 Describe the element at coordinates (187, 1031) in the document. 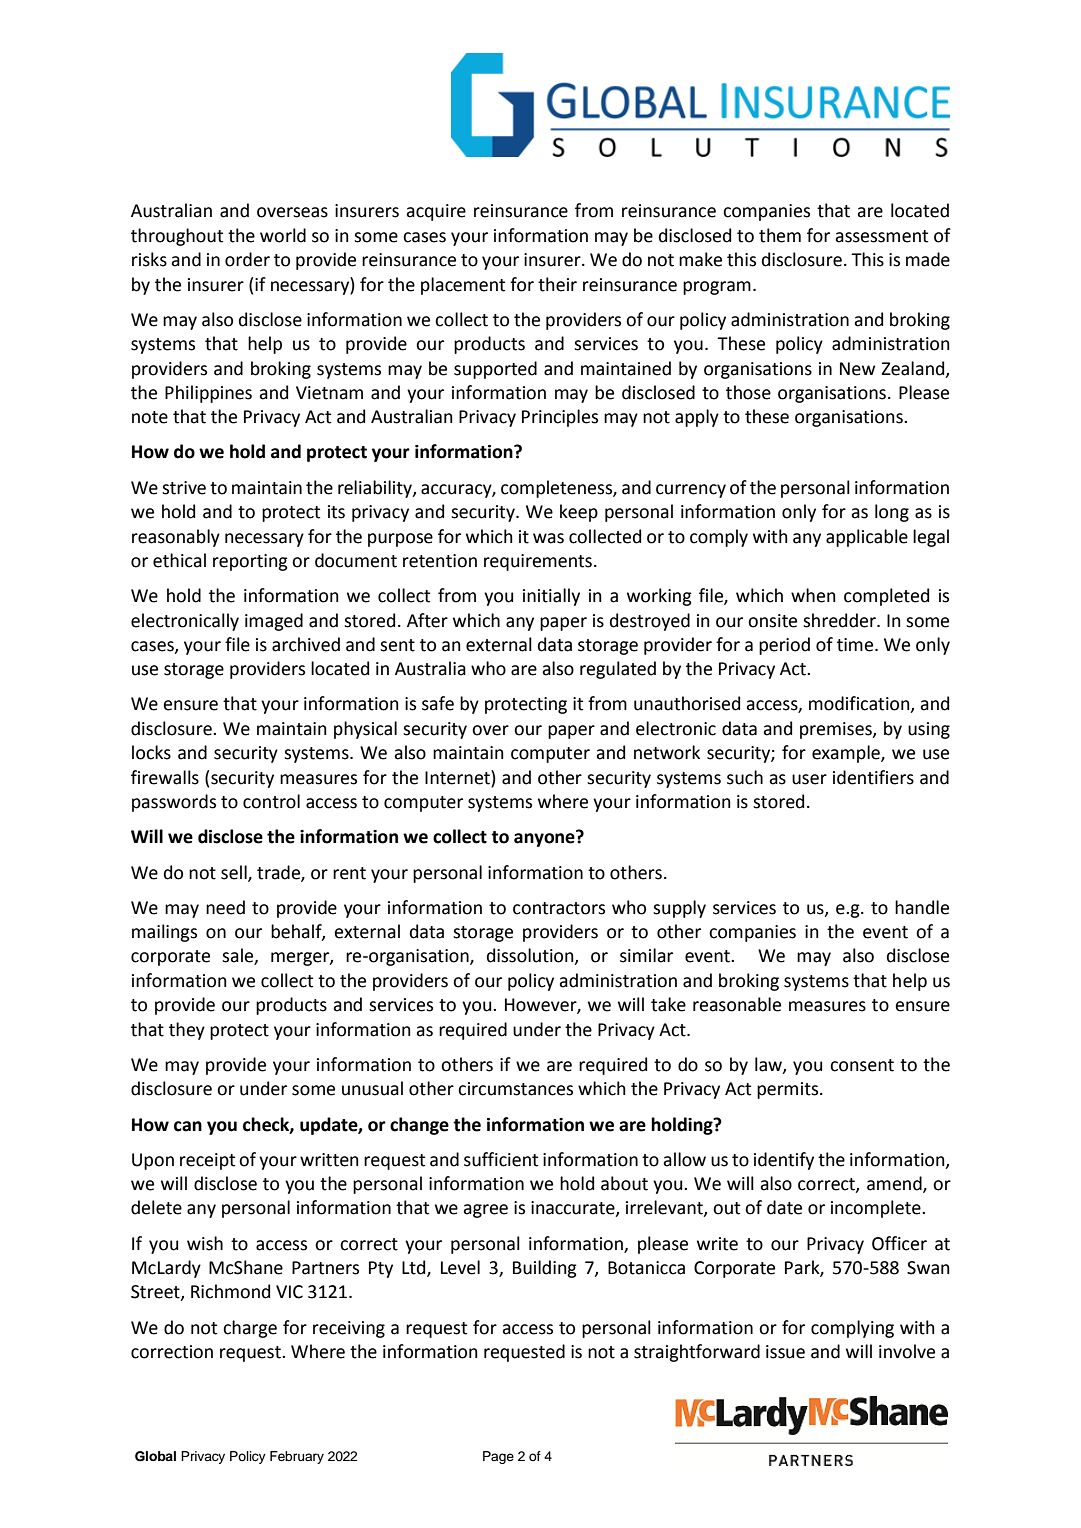

I see `they` at that location.
